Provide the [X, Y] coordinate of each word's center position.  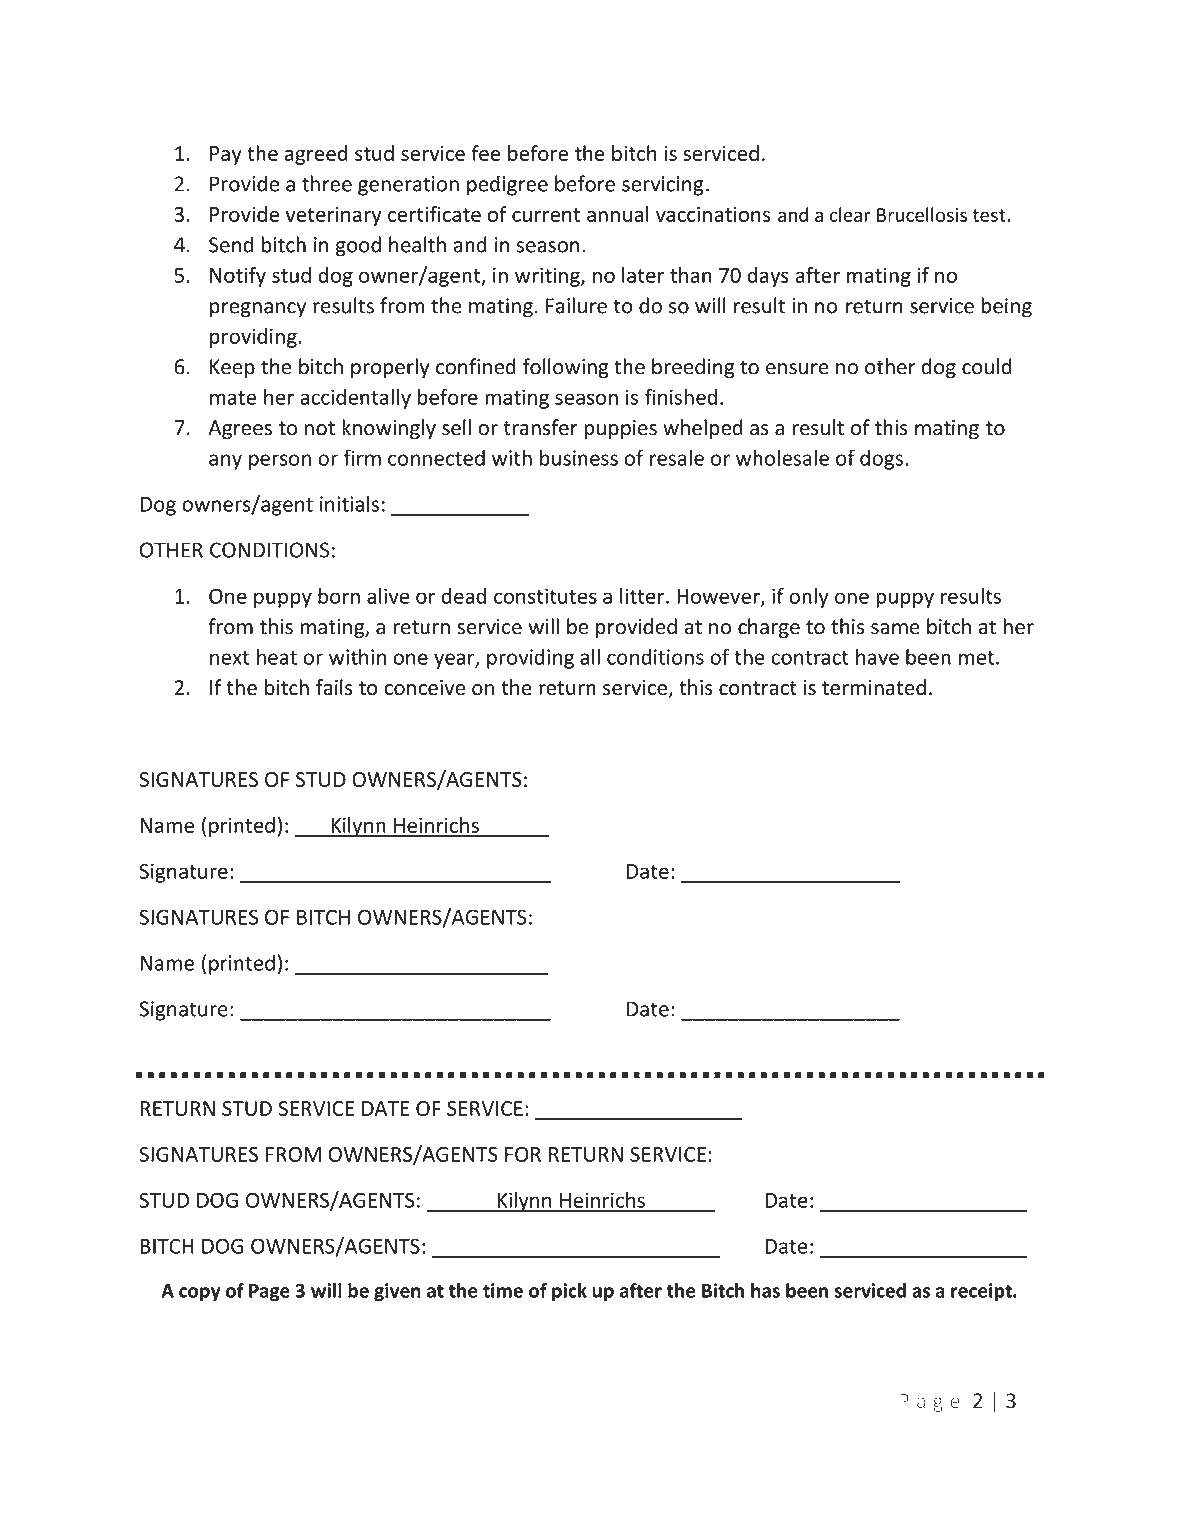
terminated [874, 687]
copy [200, 1294]
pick [569, 1292]
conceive [424, 688]
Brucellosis [922, 214]
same [895, 629]
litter [643, 596]
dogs [881, 460]
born [339, 596]
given [397, 1292]
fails [334, 687]
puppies [621, 430]
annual [618, 214]
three [327, 183]
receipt [982, 1292]
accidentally [355, 399]
